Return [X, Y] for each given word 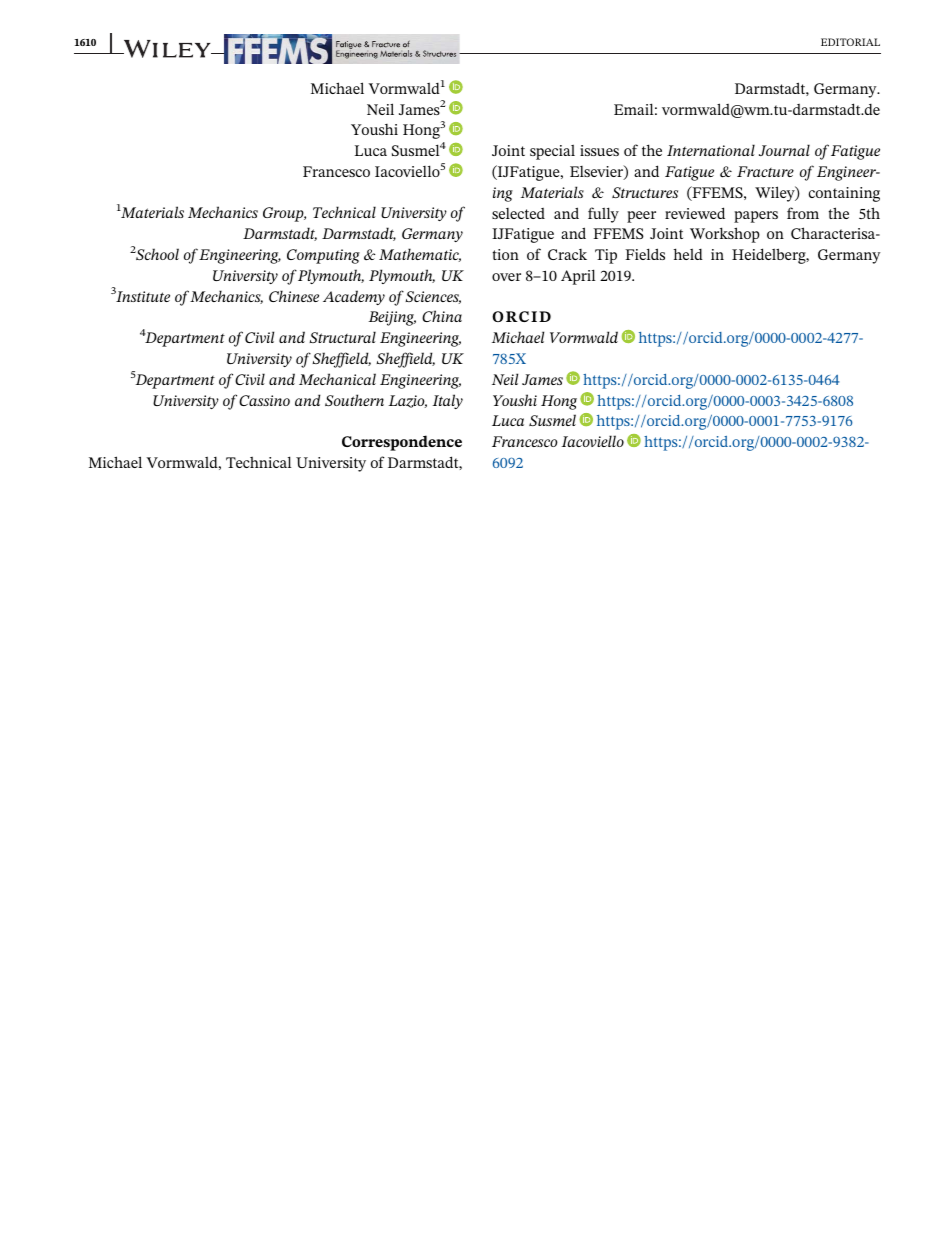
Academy [354, 297]
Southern [354, 400]
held [688, 254]
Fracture [765, 171]
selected [518, 213]
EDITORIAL [850, 42]
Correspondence [402, 443]
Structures [645, 192]
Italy [447, 401]
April [578, 277]
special [552, 152]
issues [599, 150]
